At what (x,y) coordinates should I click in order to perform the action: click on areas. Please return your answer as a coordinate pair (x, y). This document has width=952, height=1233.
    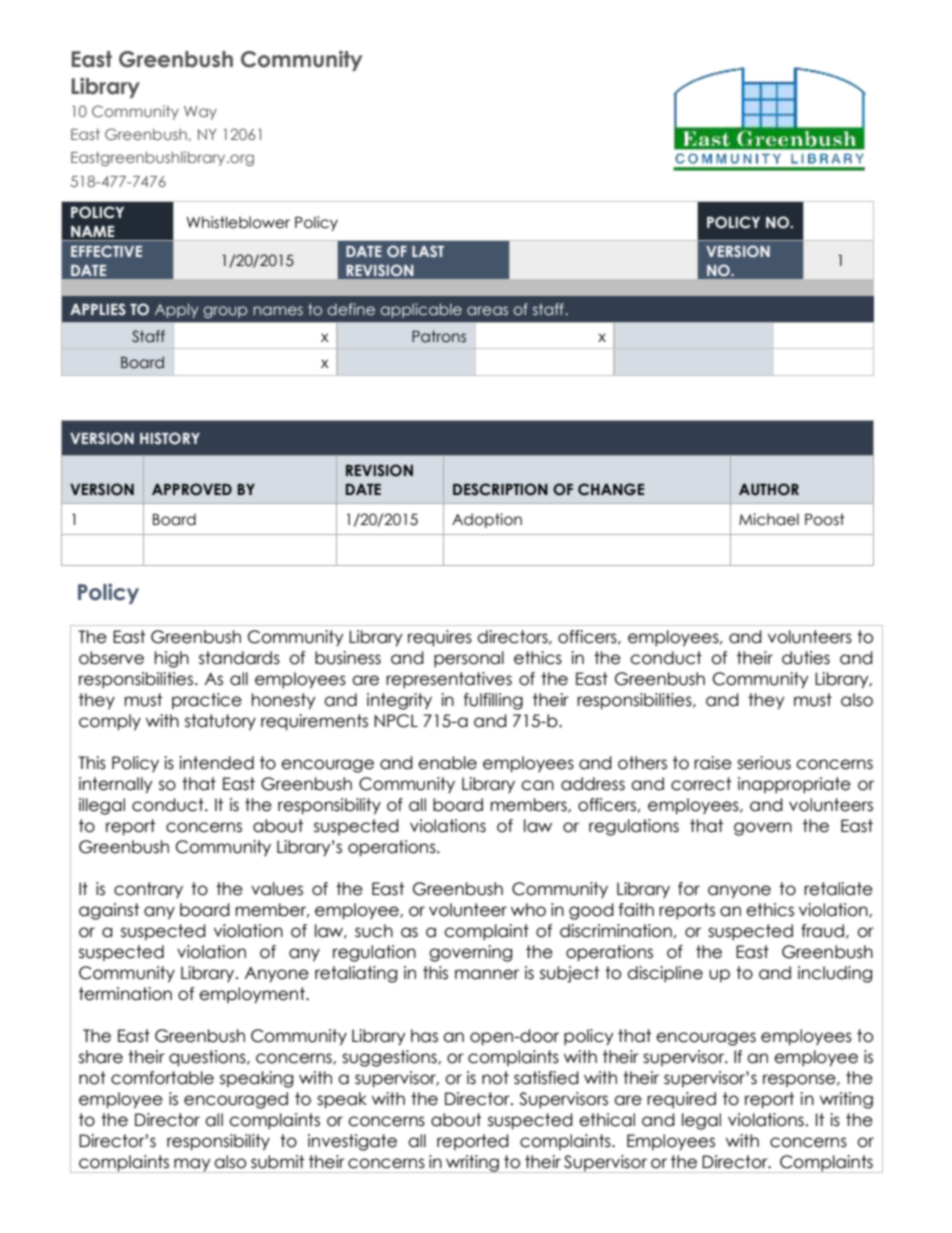
    Looking at the image, I should click on (487, 310).
